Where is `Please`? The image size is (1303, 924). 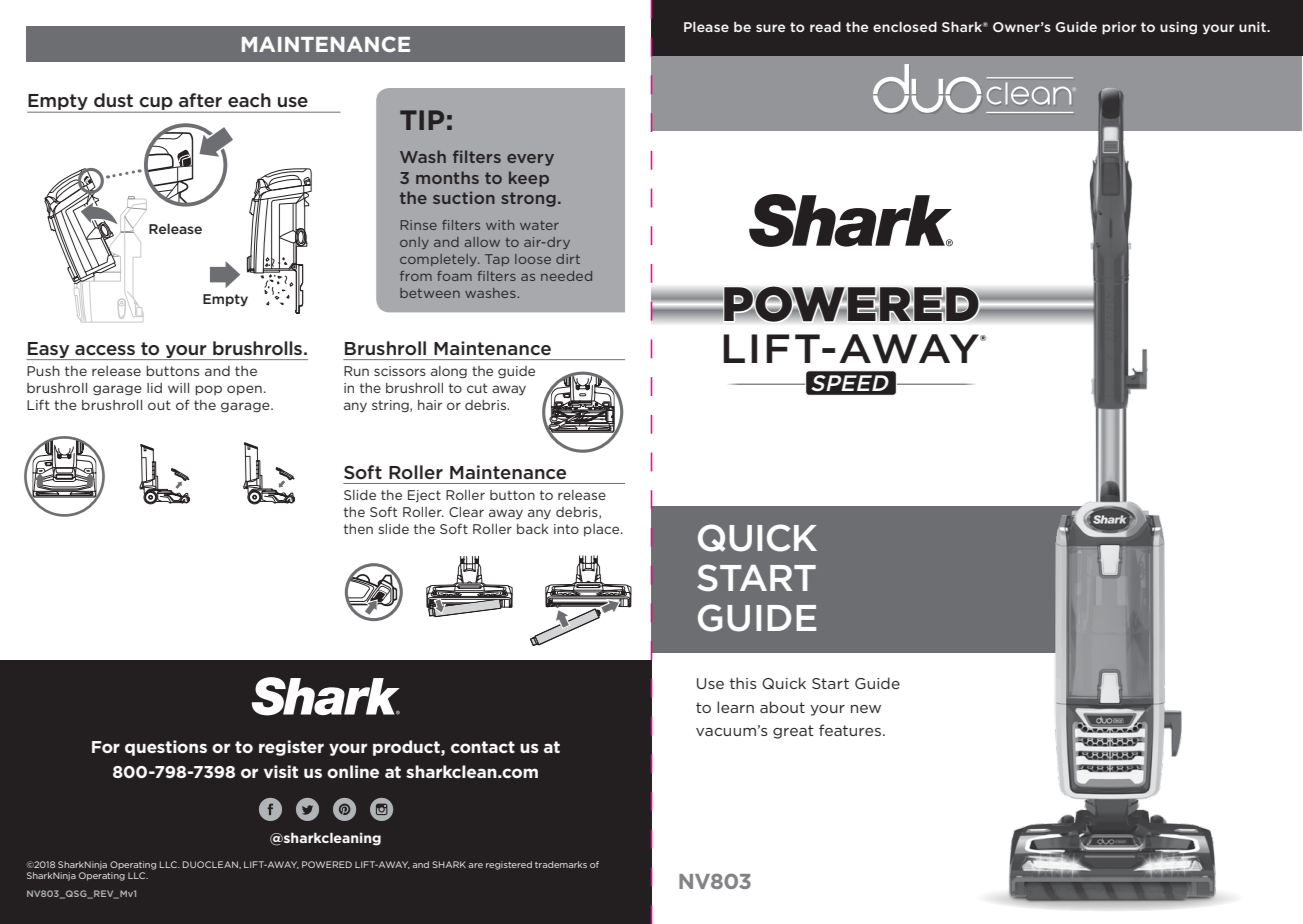
Please is located at coordinates (706, 27).
